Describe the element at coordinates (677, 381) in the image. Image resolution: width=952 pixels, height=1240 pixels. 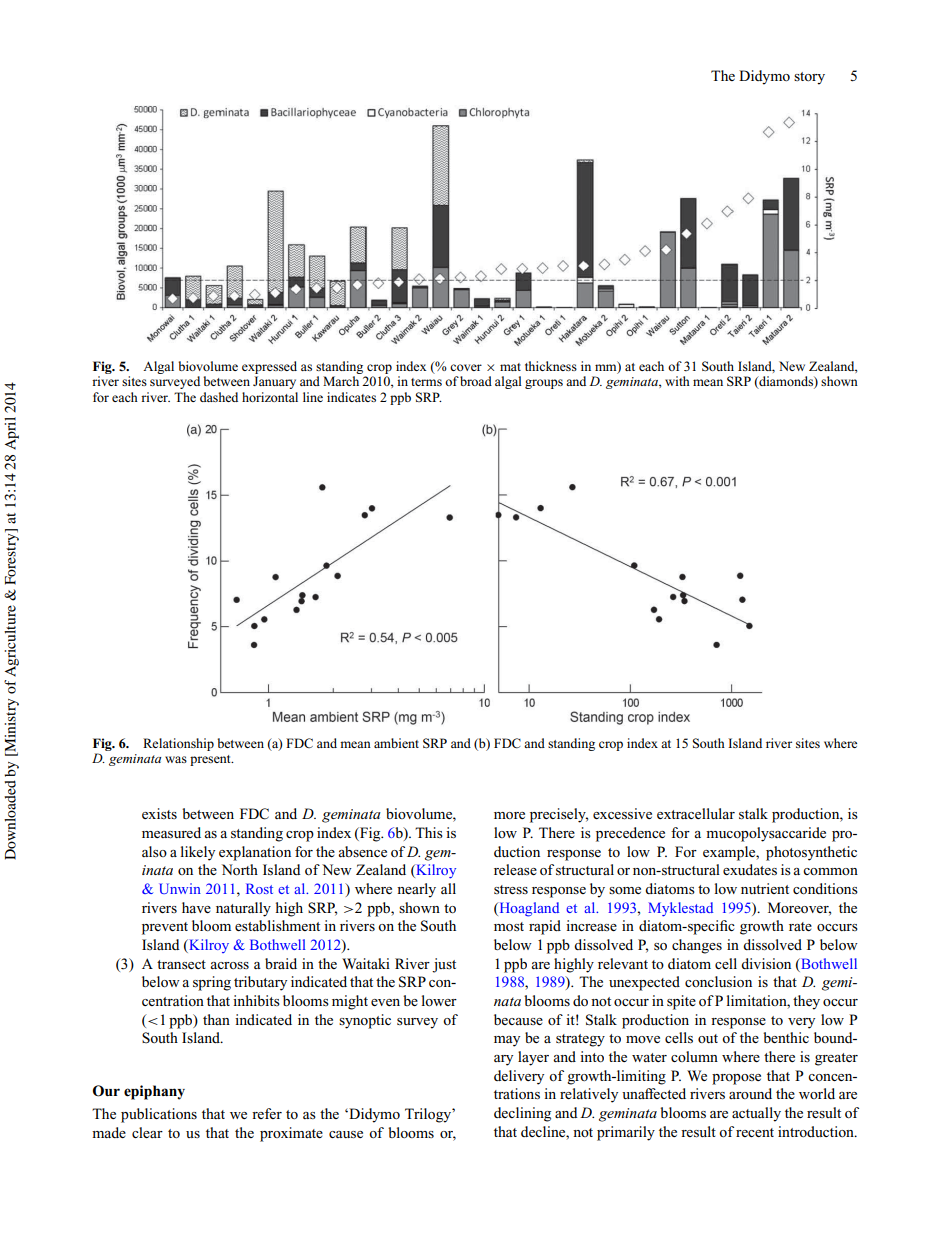
I see `with` at that location.
